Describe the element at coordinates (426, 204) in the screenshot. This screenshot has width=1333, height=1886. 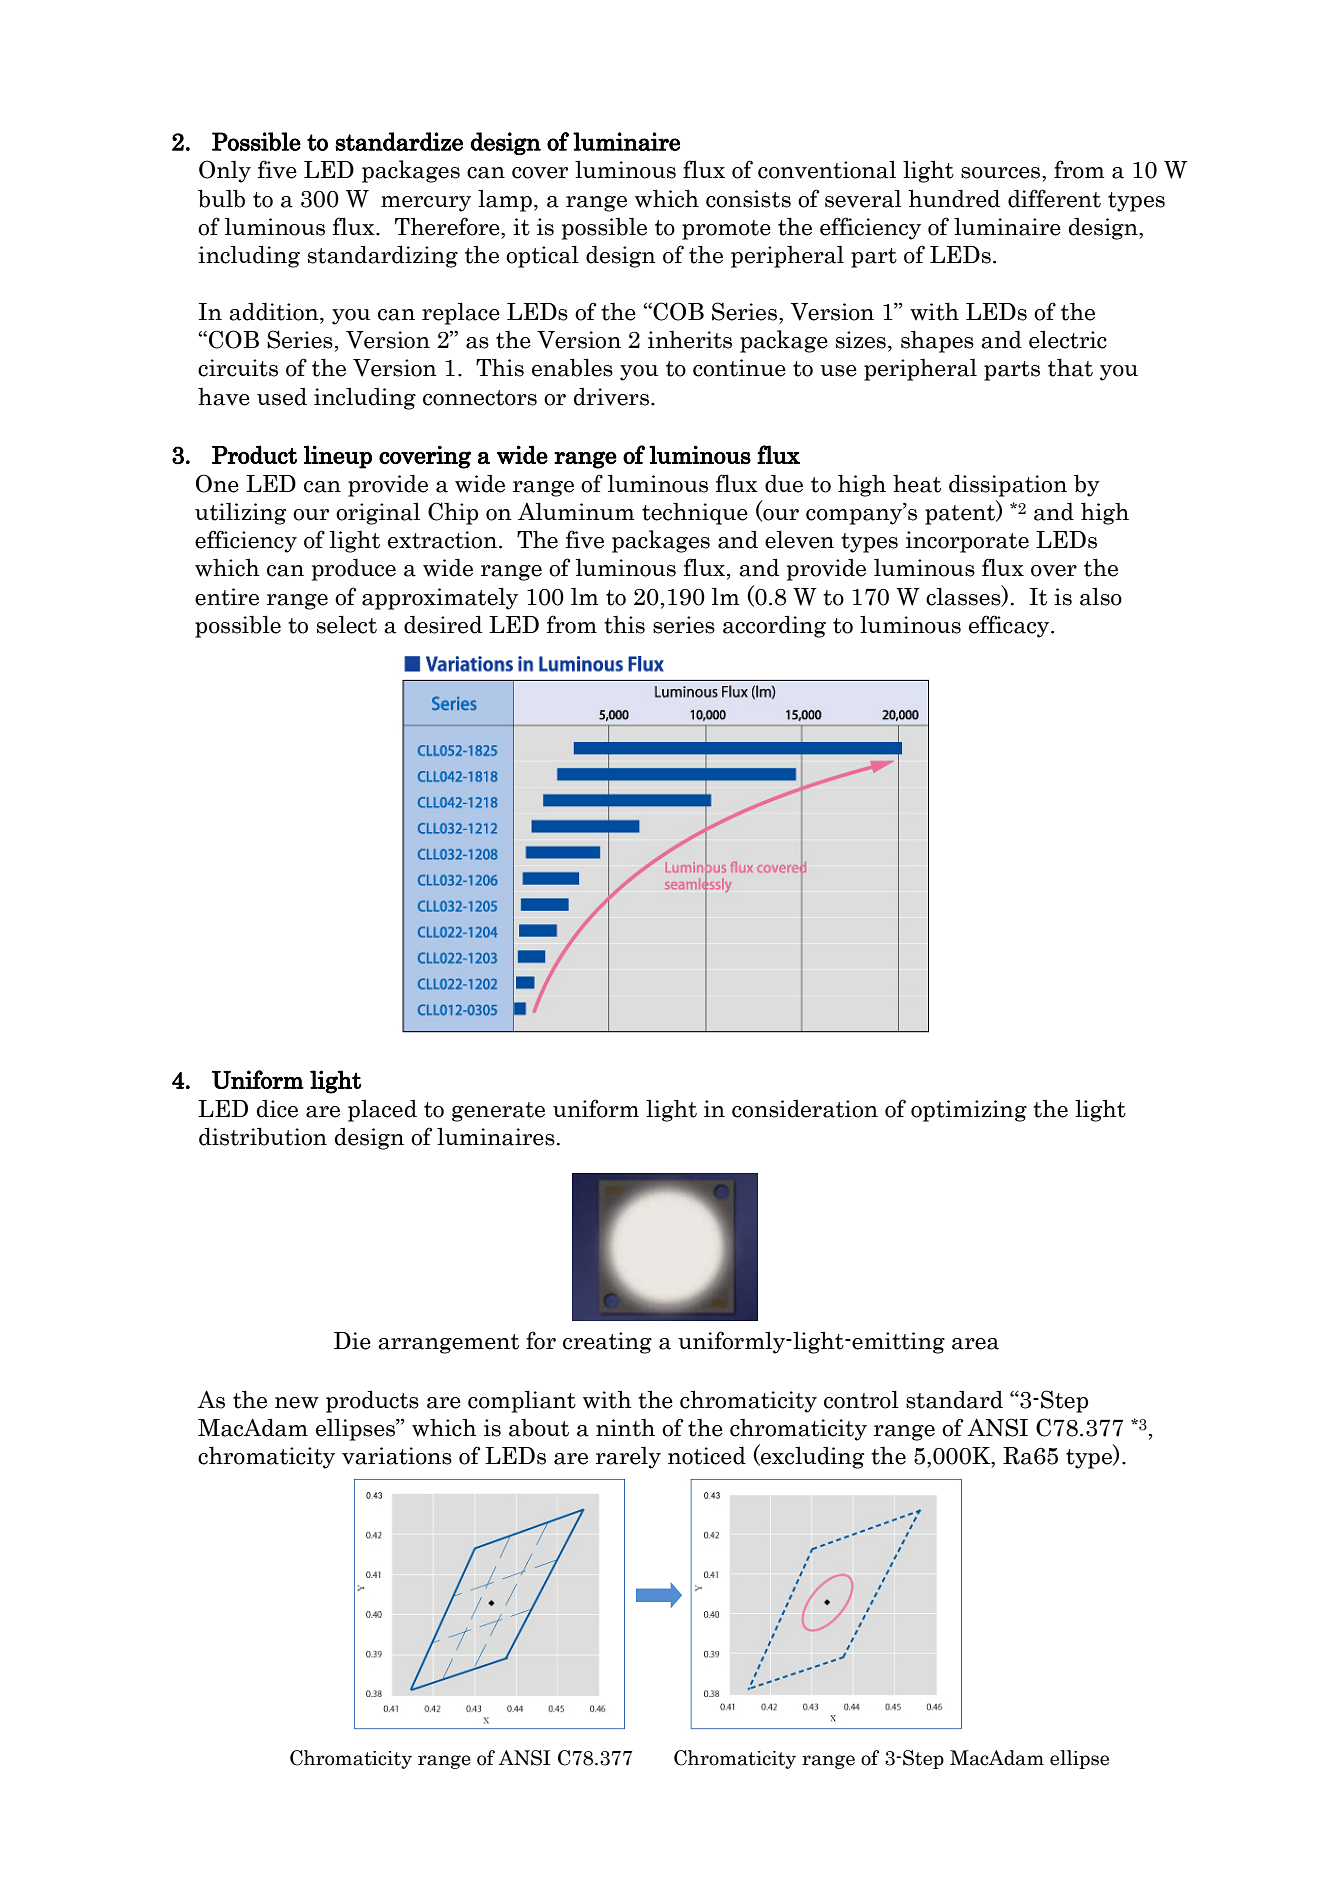
I see `mercury` at that location.
